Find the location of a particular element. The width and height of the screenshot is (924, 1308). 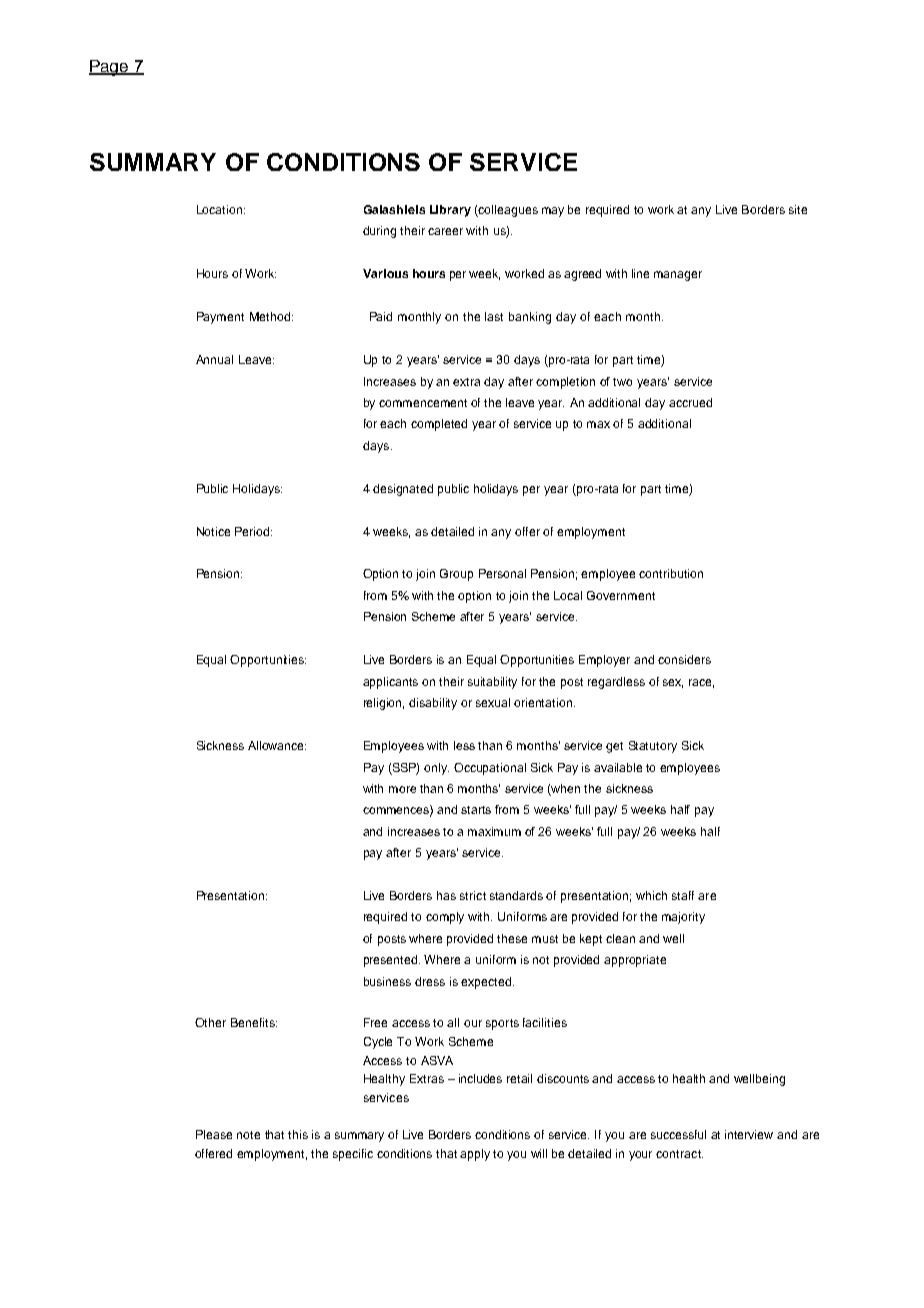

apply is located at coordinates (475, 1155).
